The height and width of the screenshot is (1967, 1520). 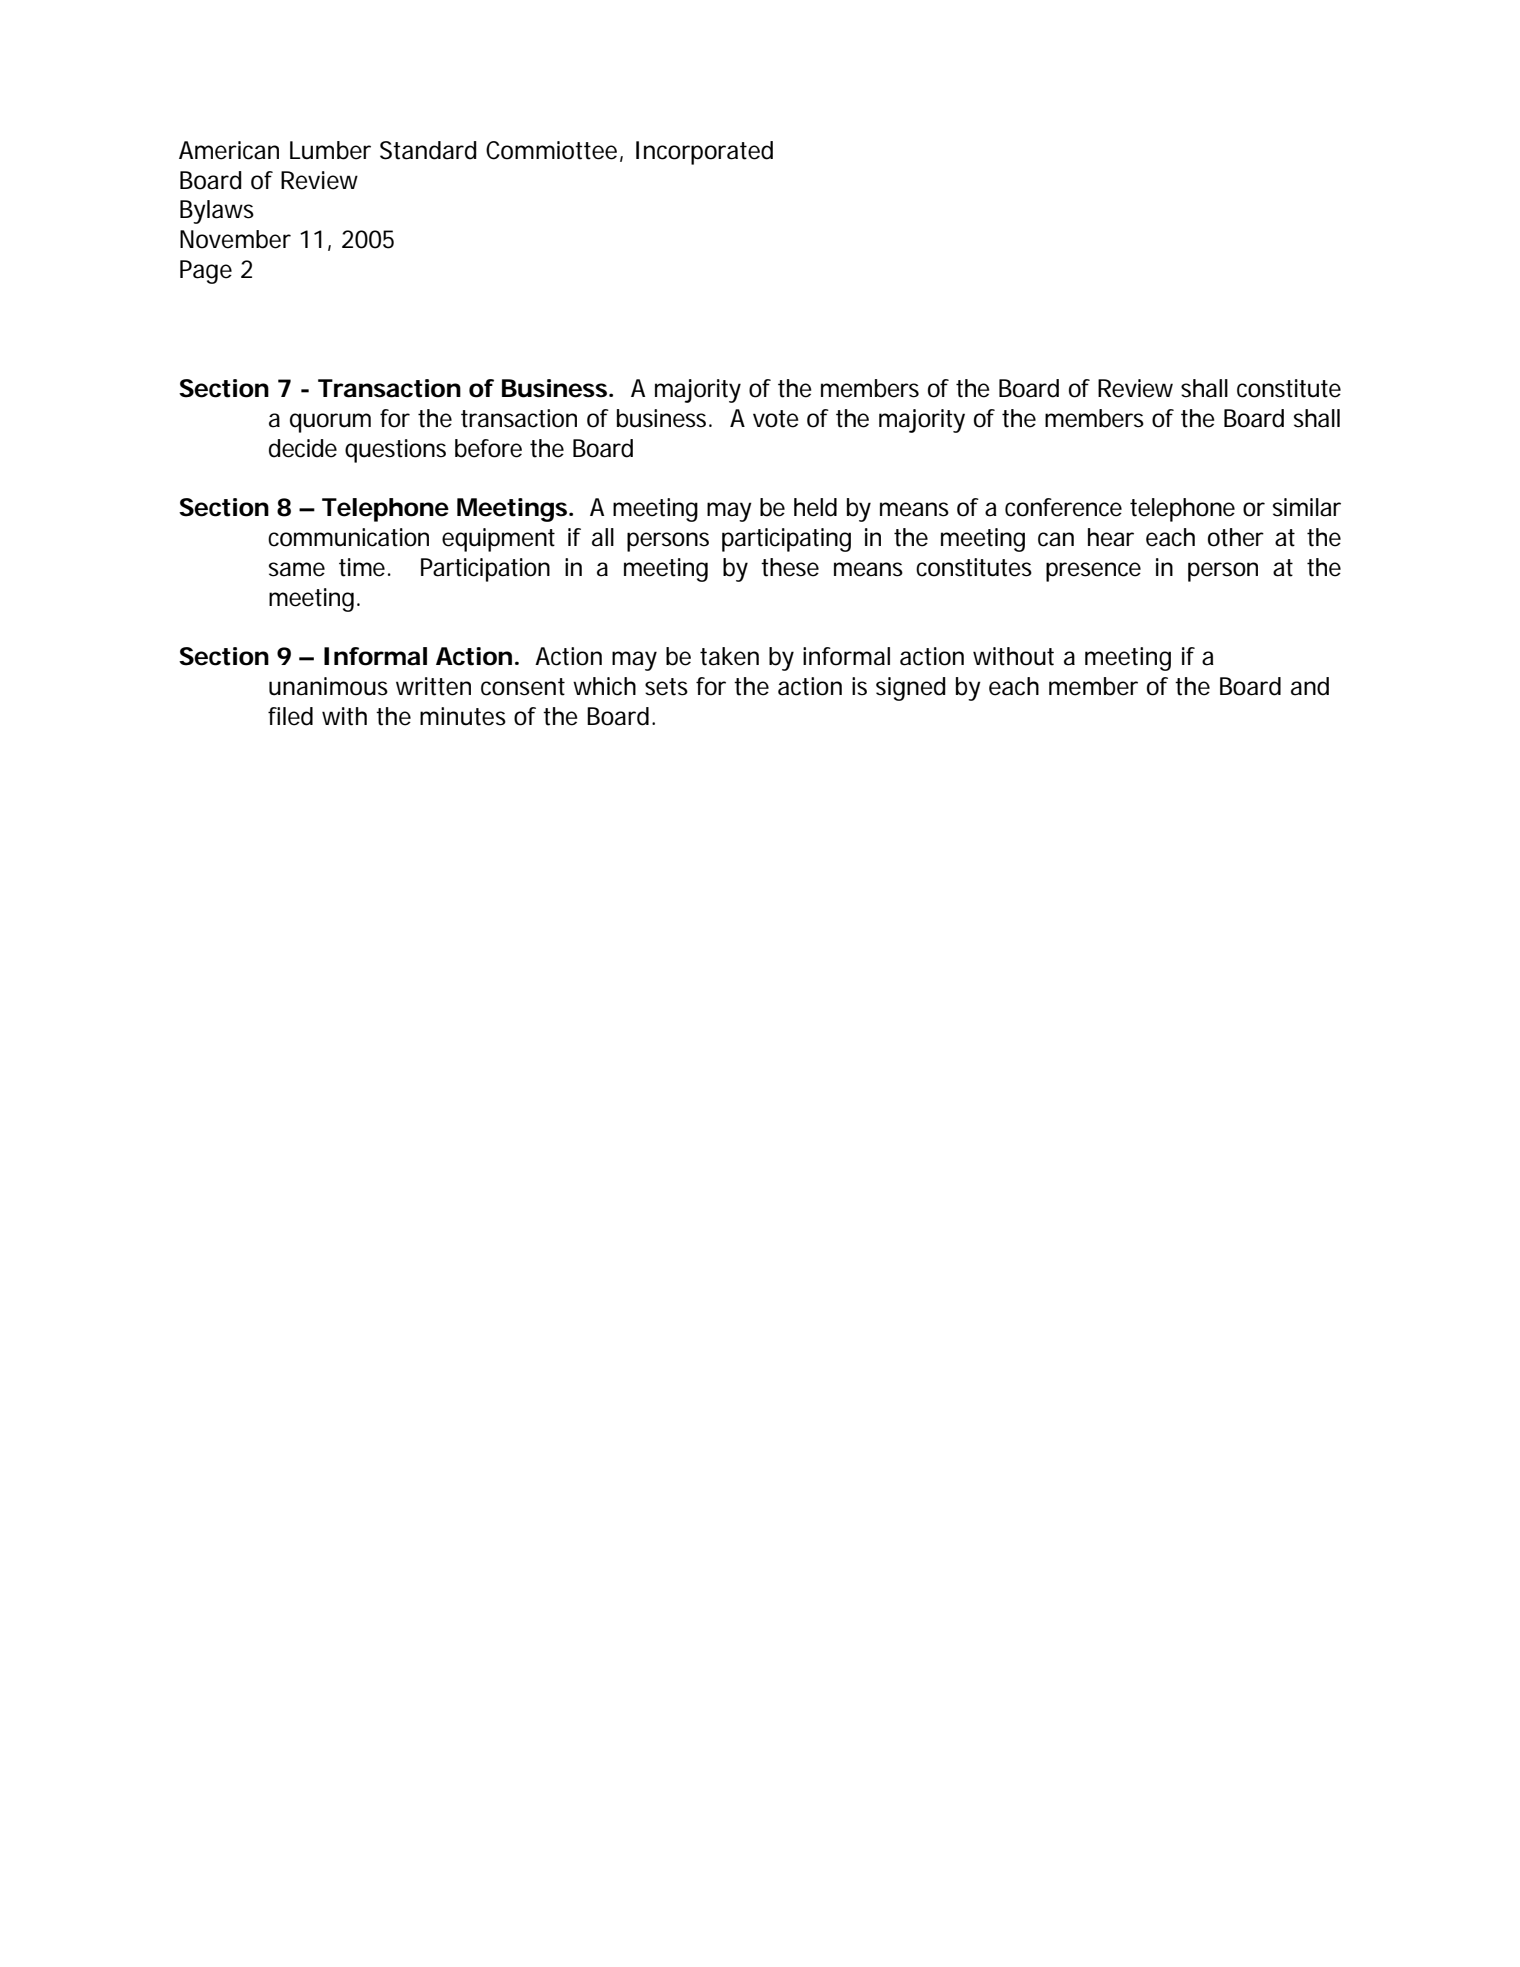 What do you see at coordinates (704, 153) in the screenshot?
I see `Incorporated` at bounding box center [704, 153].
